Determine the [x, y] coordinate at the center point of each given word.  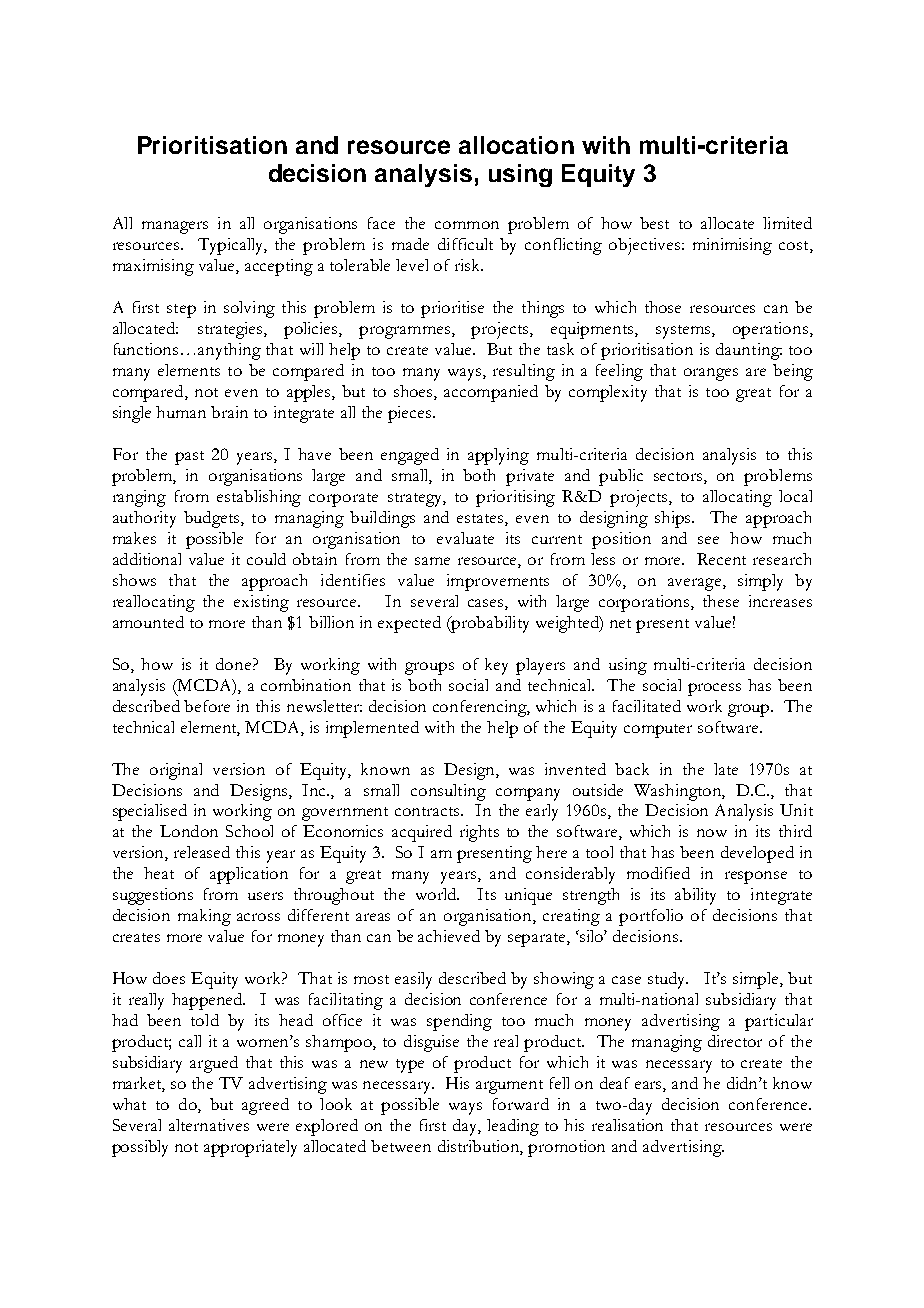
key [496, 666]
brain [229, 412]
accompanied [491, 393]
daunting [749, 351]
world [437, 894]
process [714, 689]
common [467, 225]
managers [175, 227]
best [654, 223]
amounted [148, 622]
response [756, 877]
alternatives [209, 1125]
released [202, 852]
